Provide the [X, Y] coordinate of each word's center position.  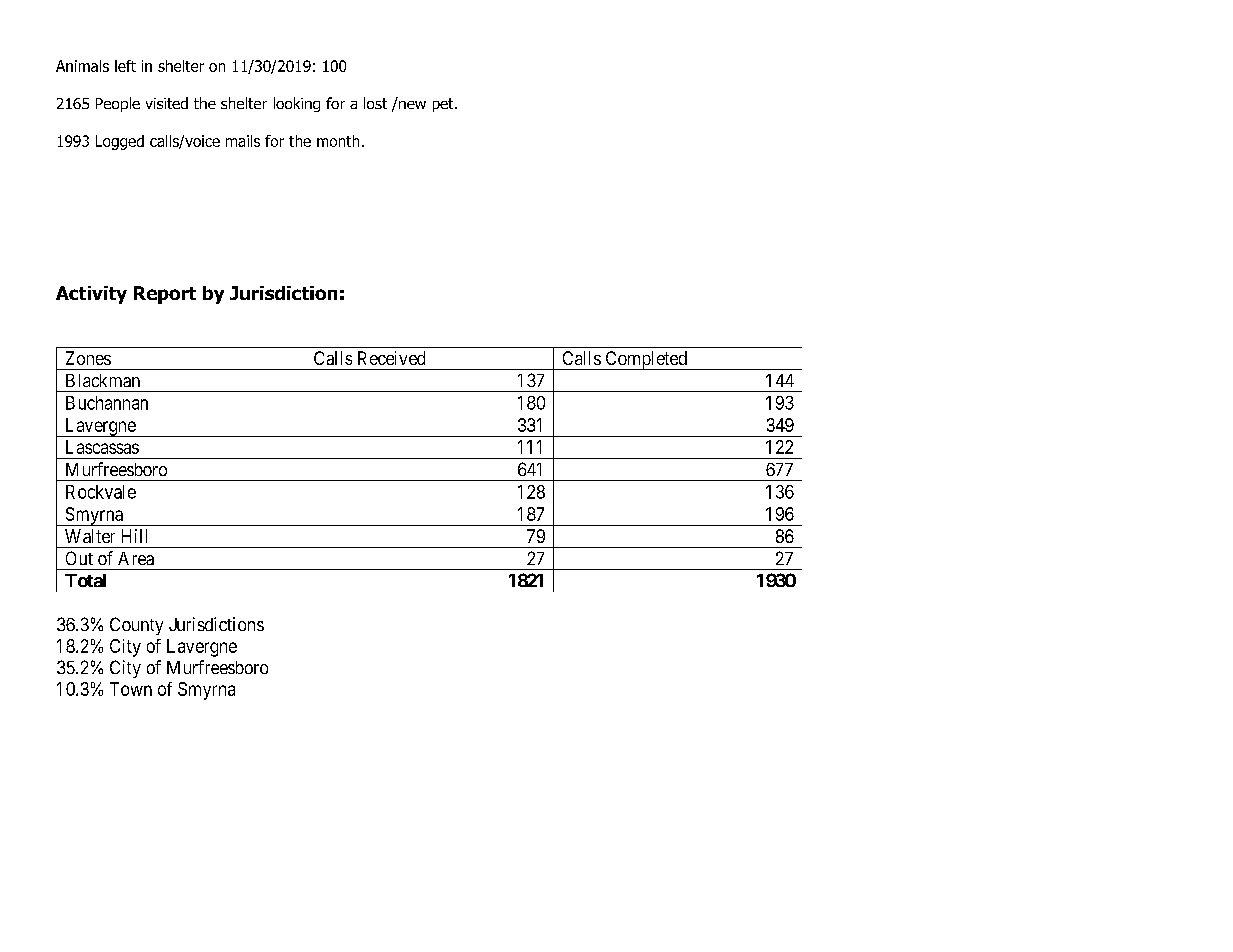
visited [167, 103]
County [136, 626]
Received [391, 358]
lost [375, 103]
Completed [646, 360]
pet [444, 105]
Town [131, 689]
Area [136, 558]
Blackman [103, 380]
